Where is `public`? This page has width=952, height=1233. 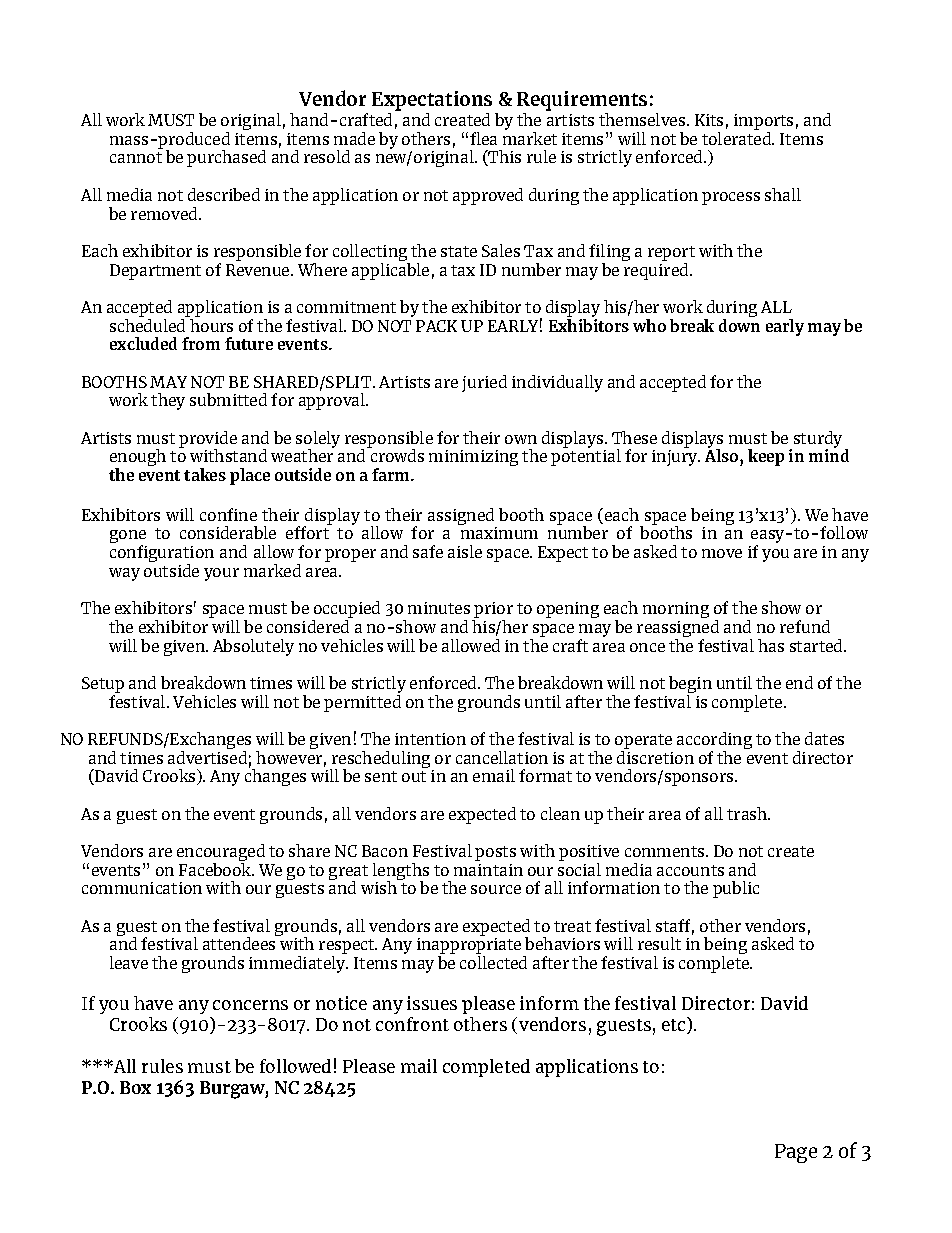 public is located at coordinates (736, 889).
